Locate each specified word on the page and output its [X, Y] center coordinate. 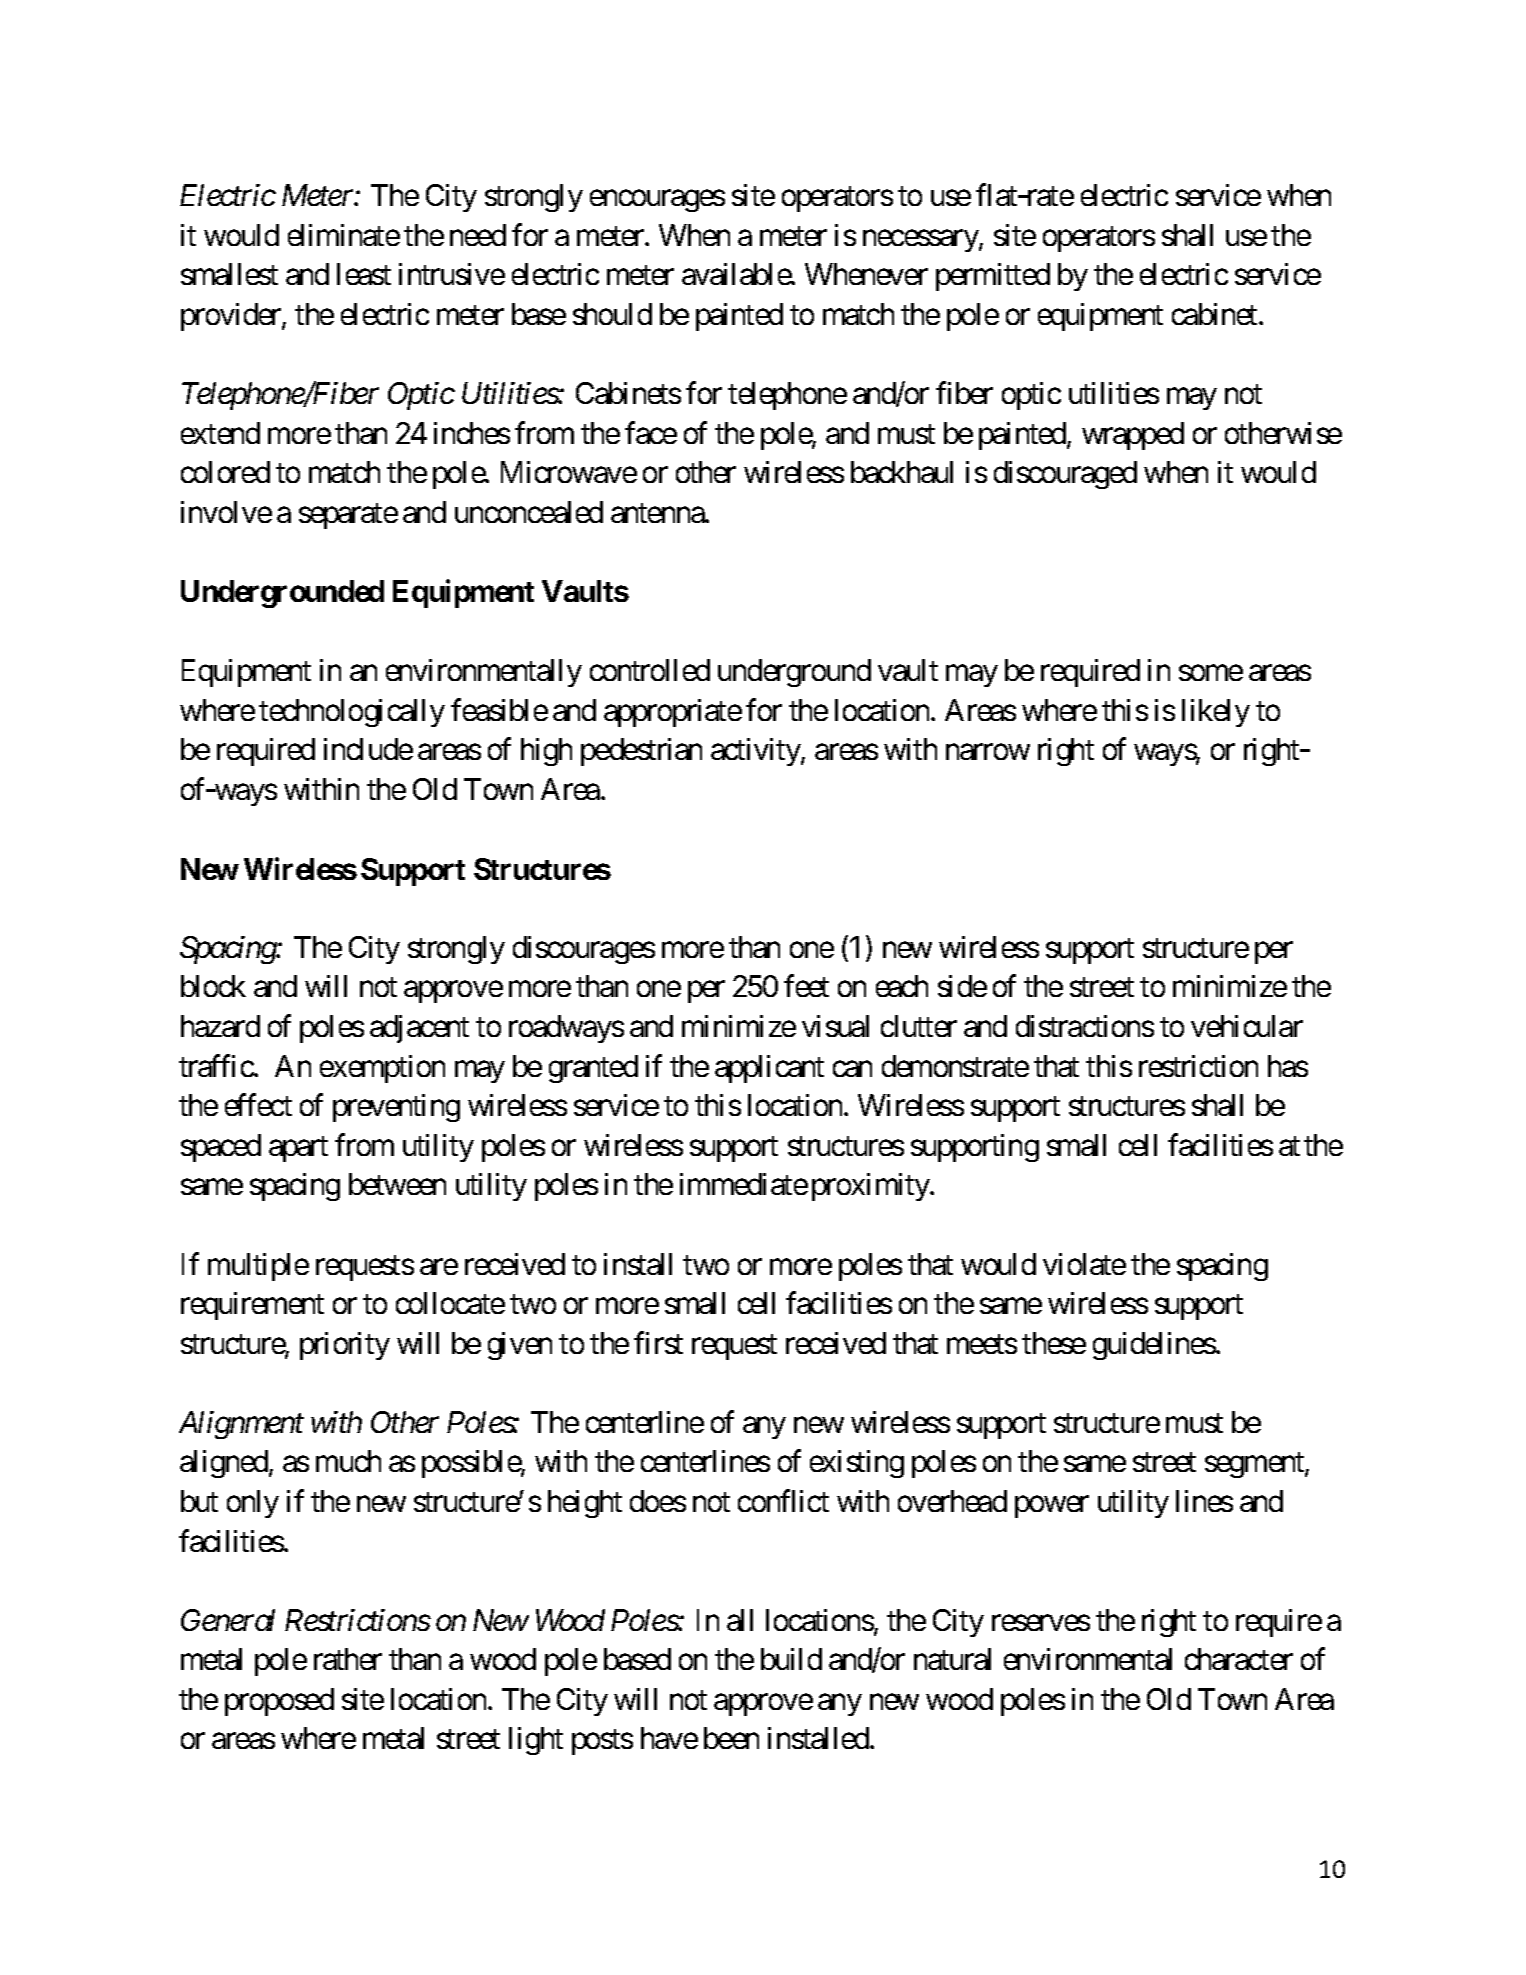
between [397, 1184]
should [612, 314]
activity [756, 752]
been [731, 1738]
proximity [871, 1187]
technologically [352, 713]
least [364, 274]
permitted [993, 277]
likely [1216, 713]
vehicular [1247, 1026]
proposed [279, 1702]
